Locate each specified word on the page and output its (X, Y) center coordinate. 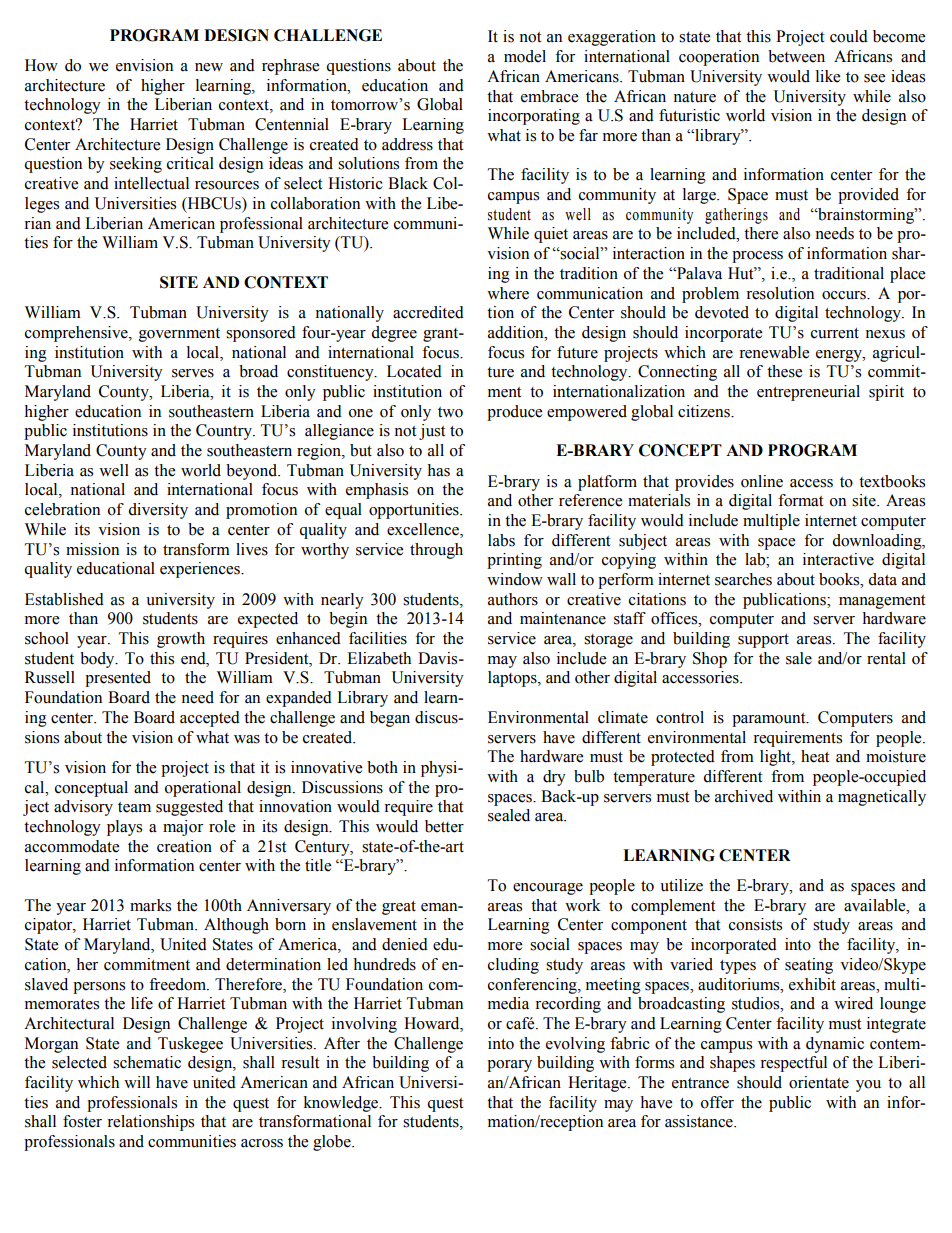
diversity (158, 511)
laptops (513, 679)
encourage (548, 889)
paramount (770, 720)
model (525, 56)
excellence (424, 529)
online (762, 481)
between (796, 56)
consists (755, 924)
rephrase (290, 67)
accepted (210, 719)
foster (82, 1121)
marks (150, 905)
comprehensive (77, 334)
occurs (845, 295)
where (508, 293)
